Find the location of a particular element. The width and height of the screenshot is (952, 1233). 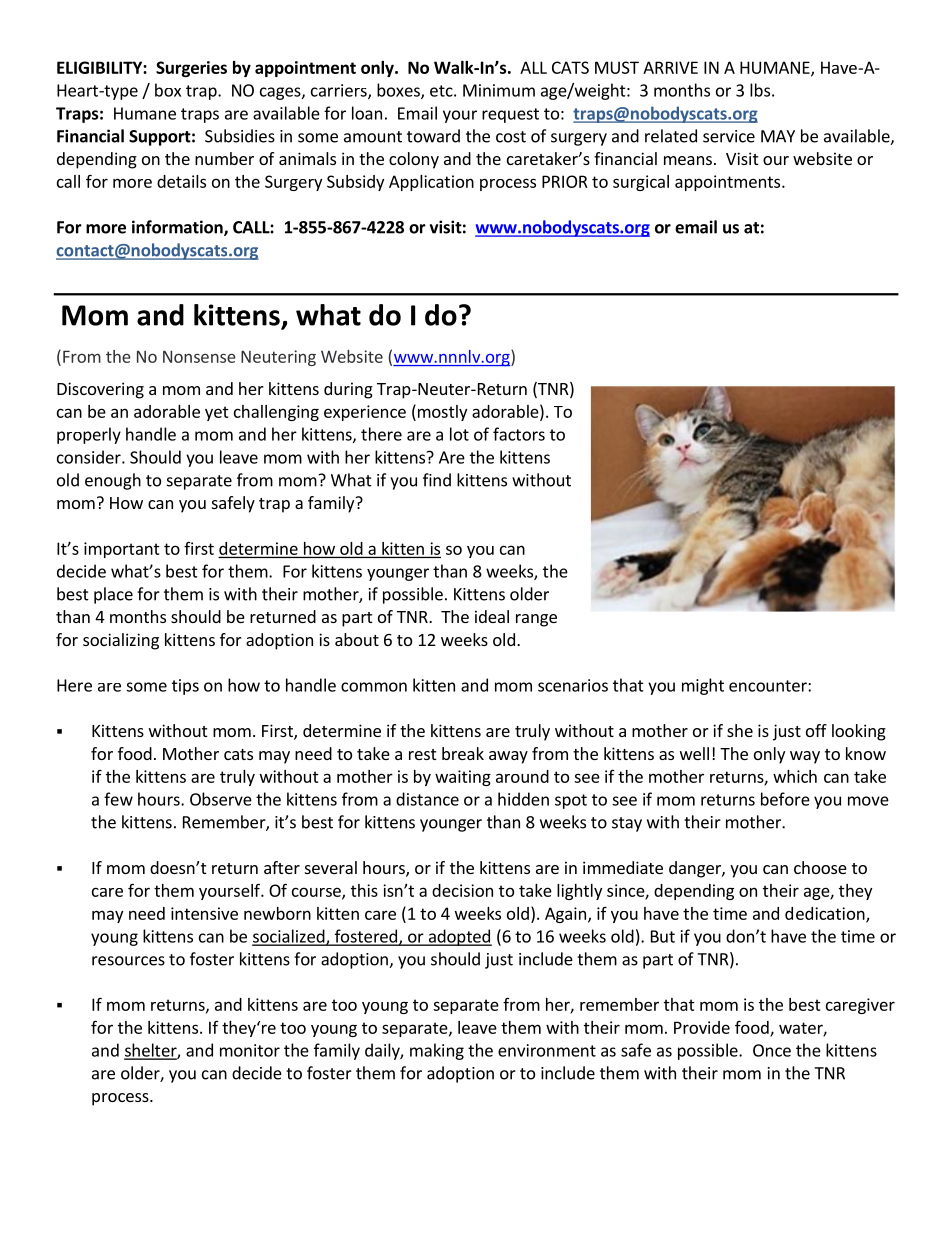

Minimum is located at coordinates (499, 90).
